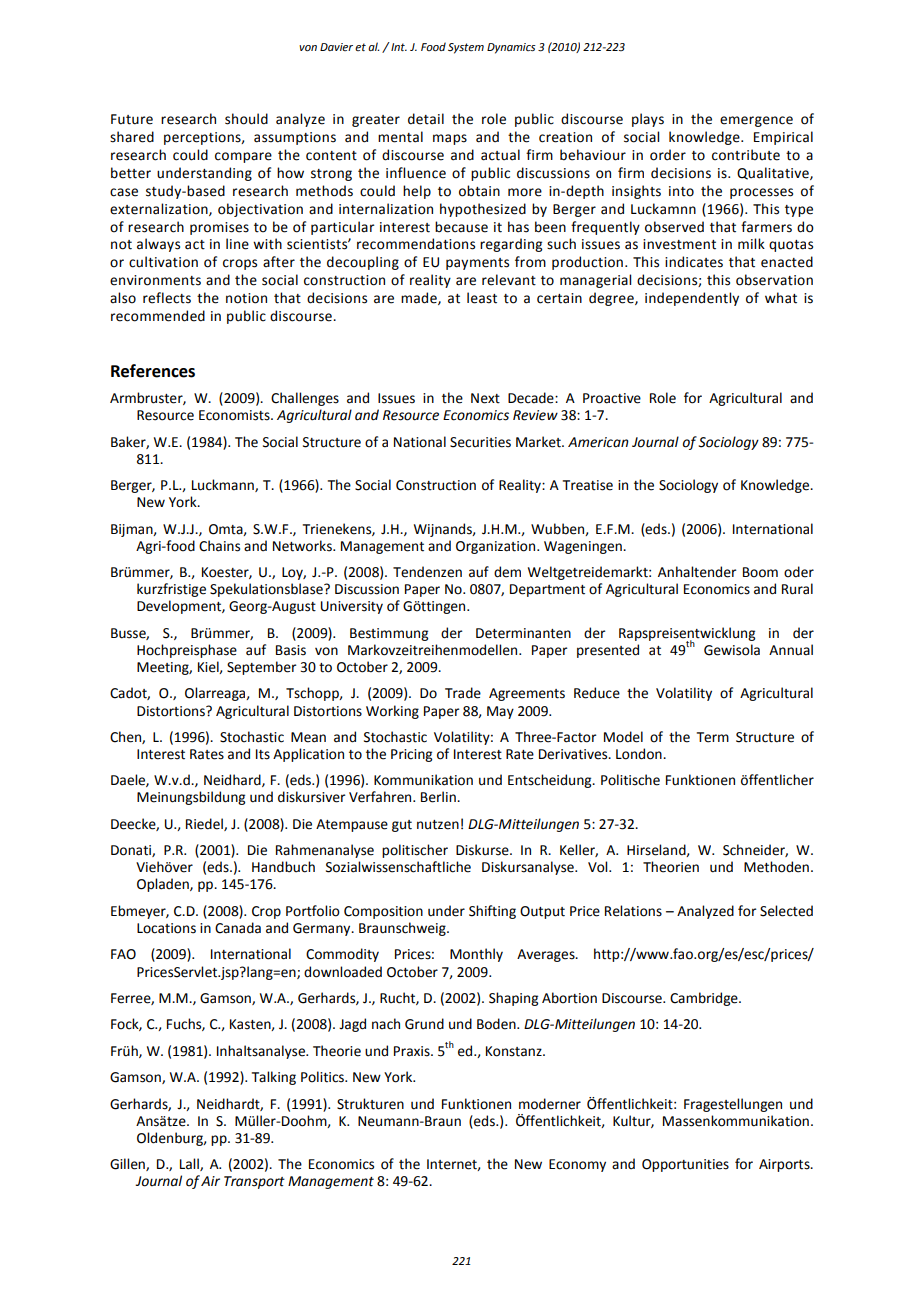  Describe the element at coordinates (439, 797) in the page. I see `Berlin` at that location.
